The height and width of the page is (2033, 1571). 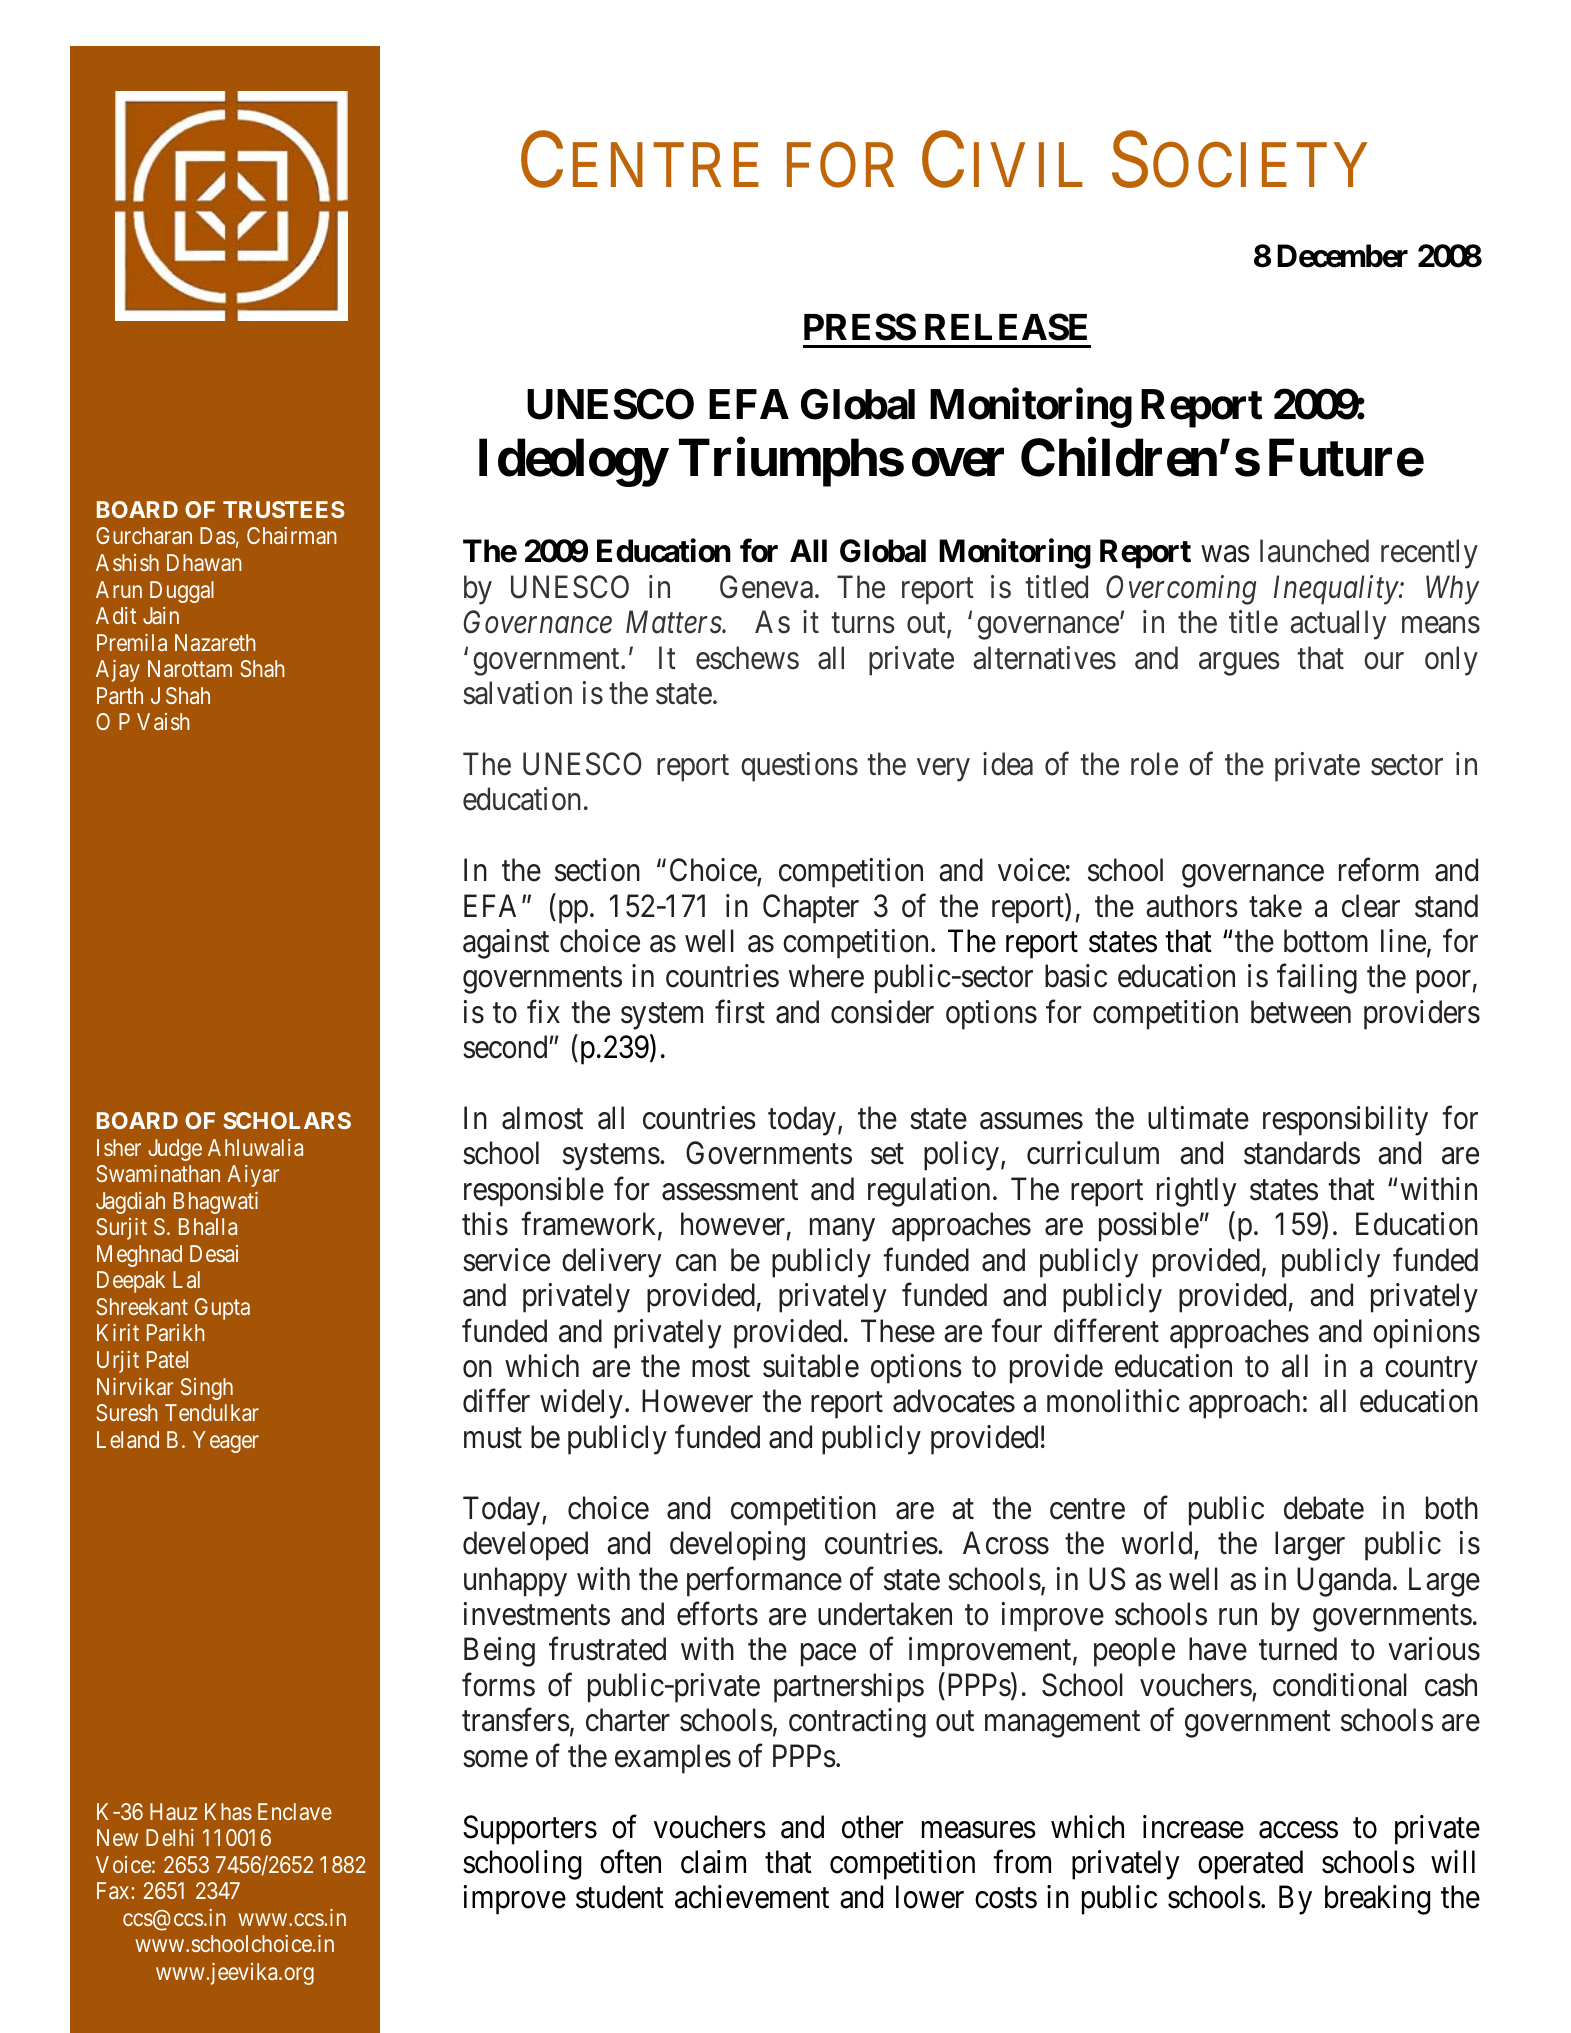 I want to click on responsibility, so click(x=1345, y=1121).
